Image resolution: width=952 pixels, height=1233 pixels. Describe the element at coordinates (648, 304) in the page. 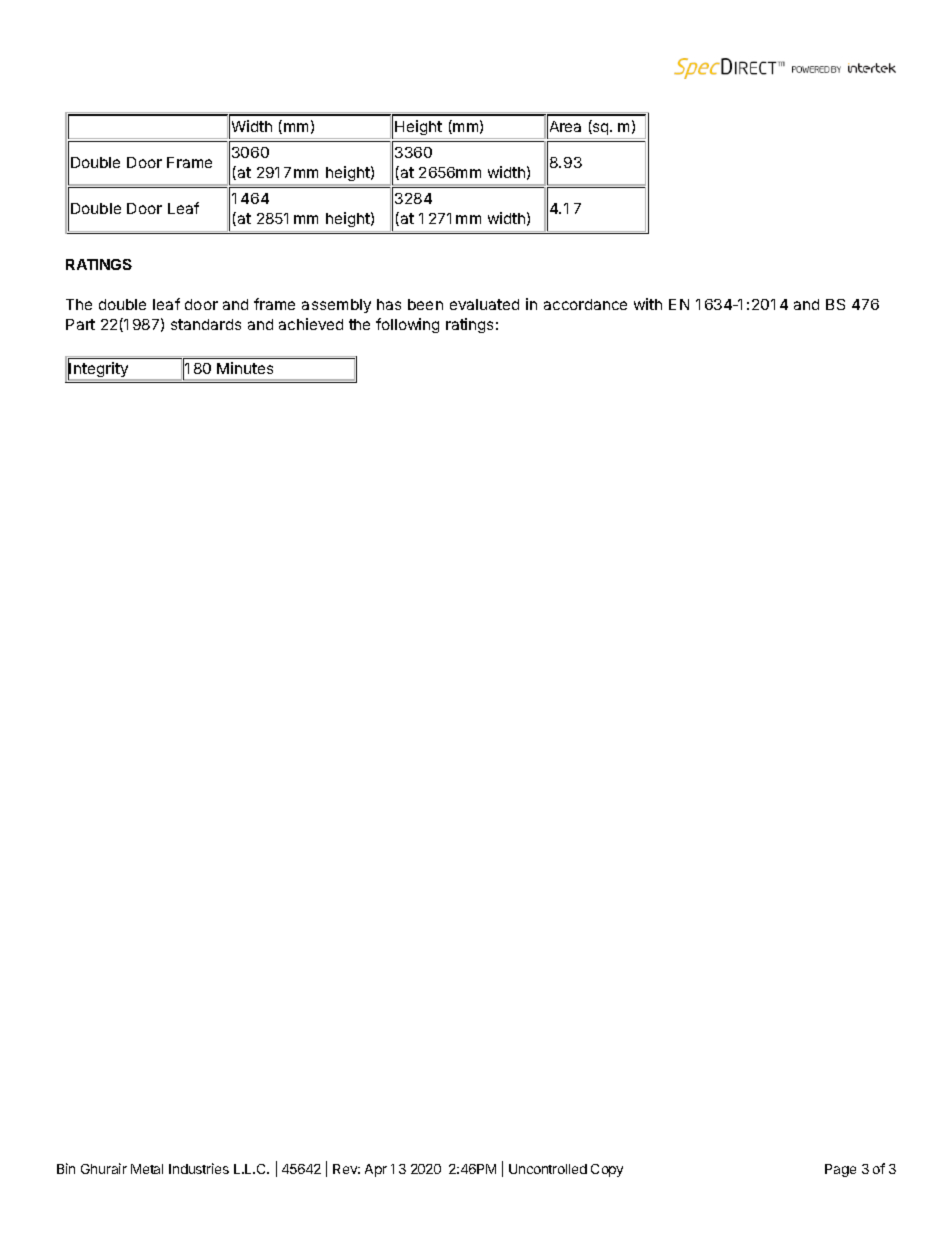

I see `with` at that location.
